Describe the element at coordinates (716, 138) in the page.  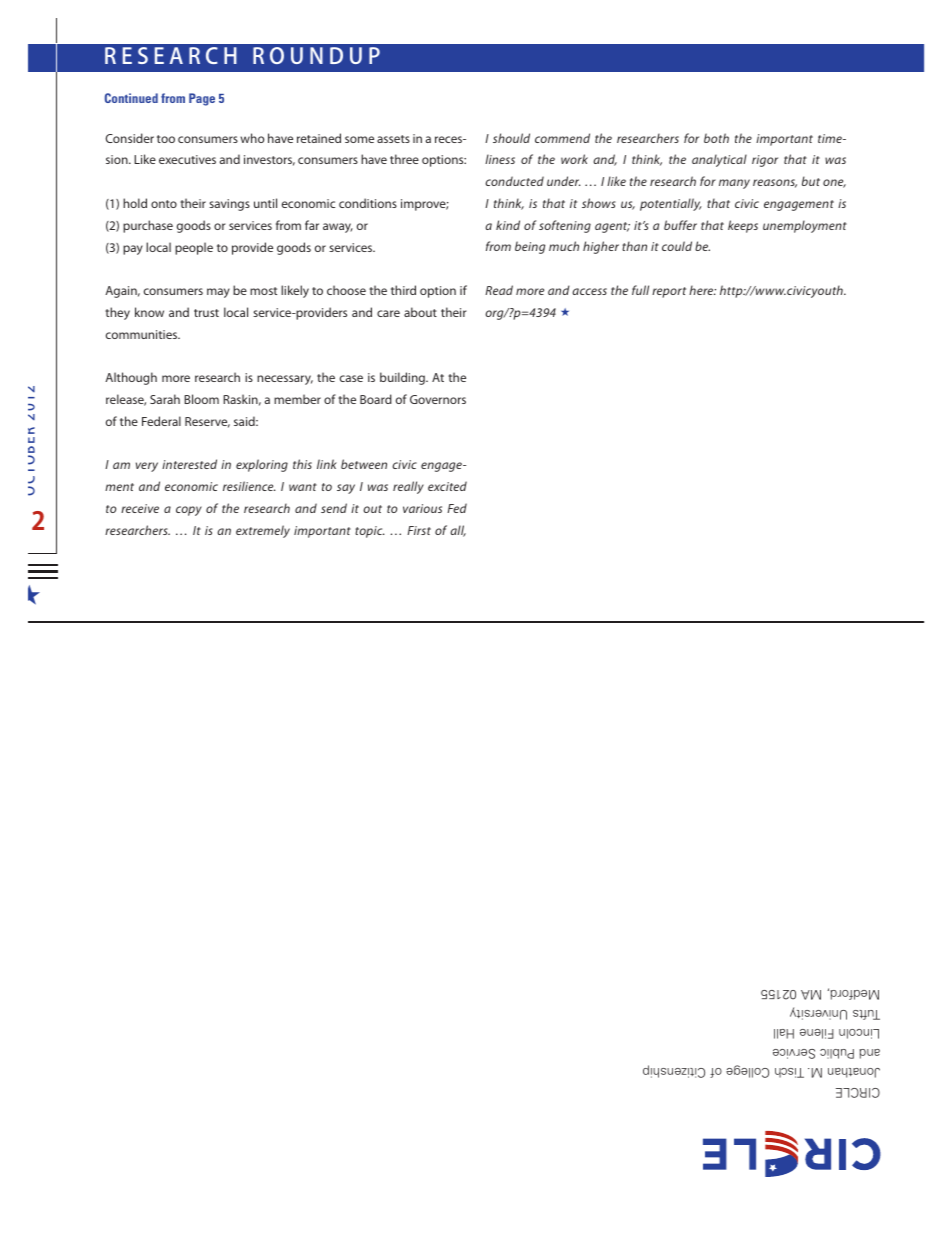
I see `both` at that location.
